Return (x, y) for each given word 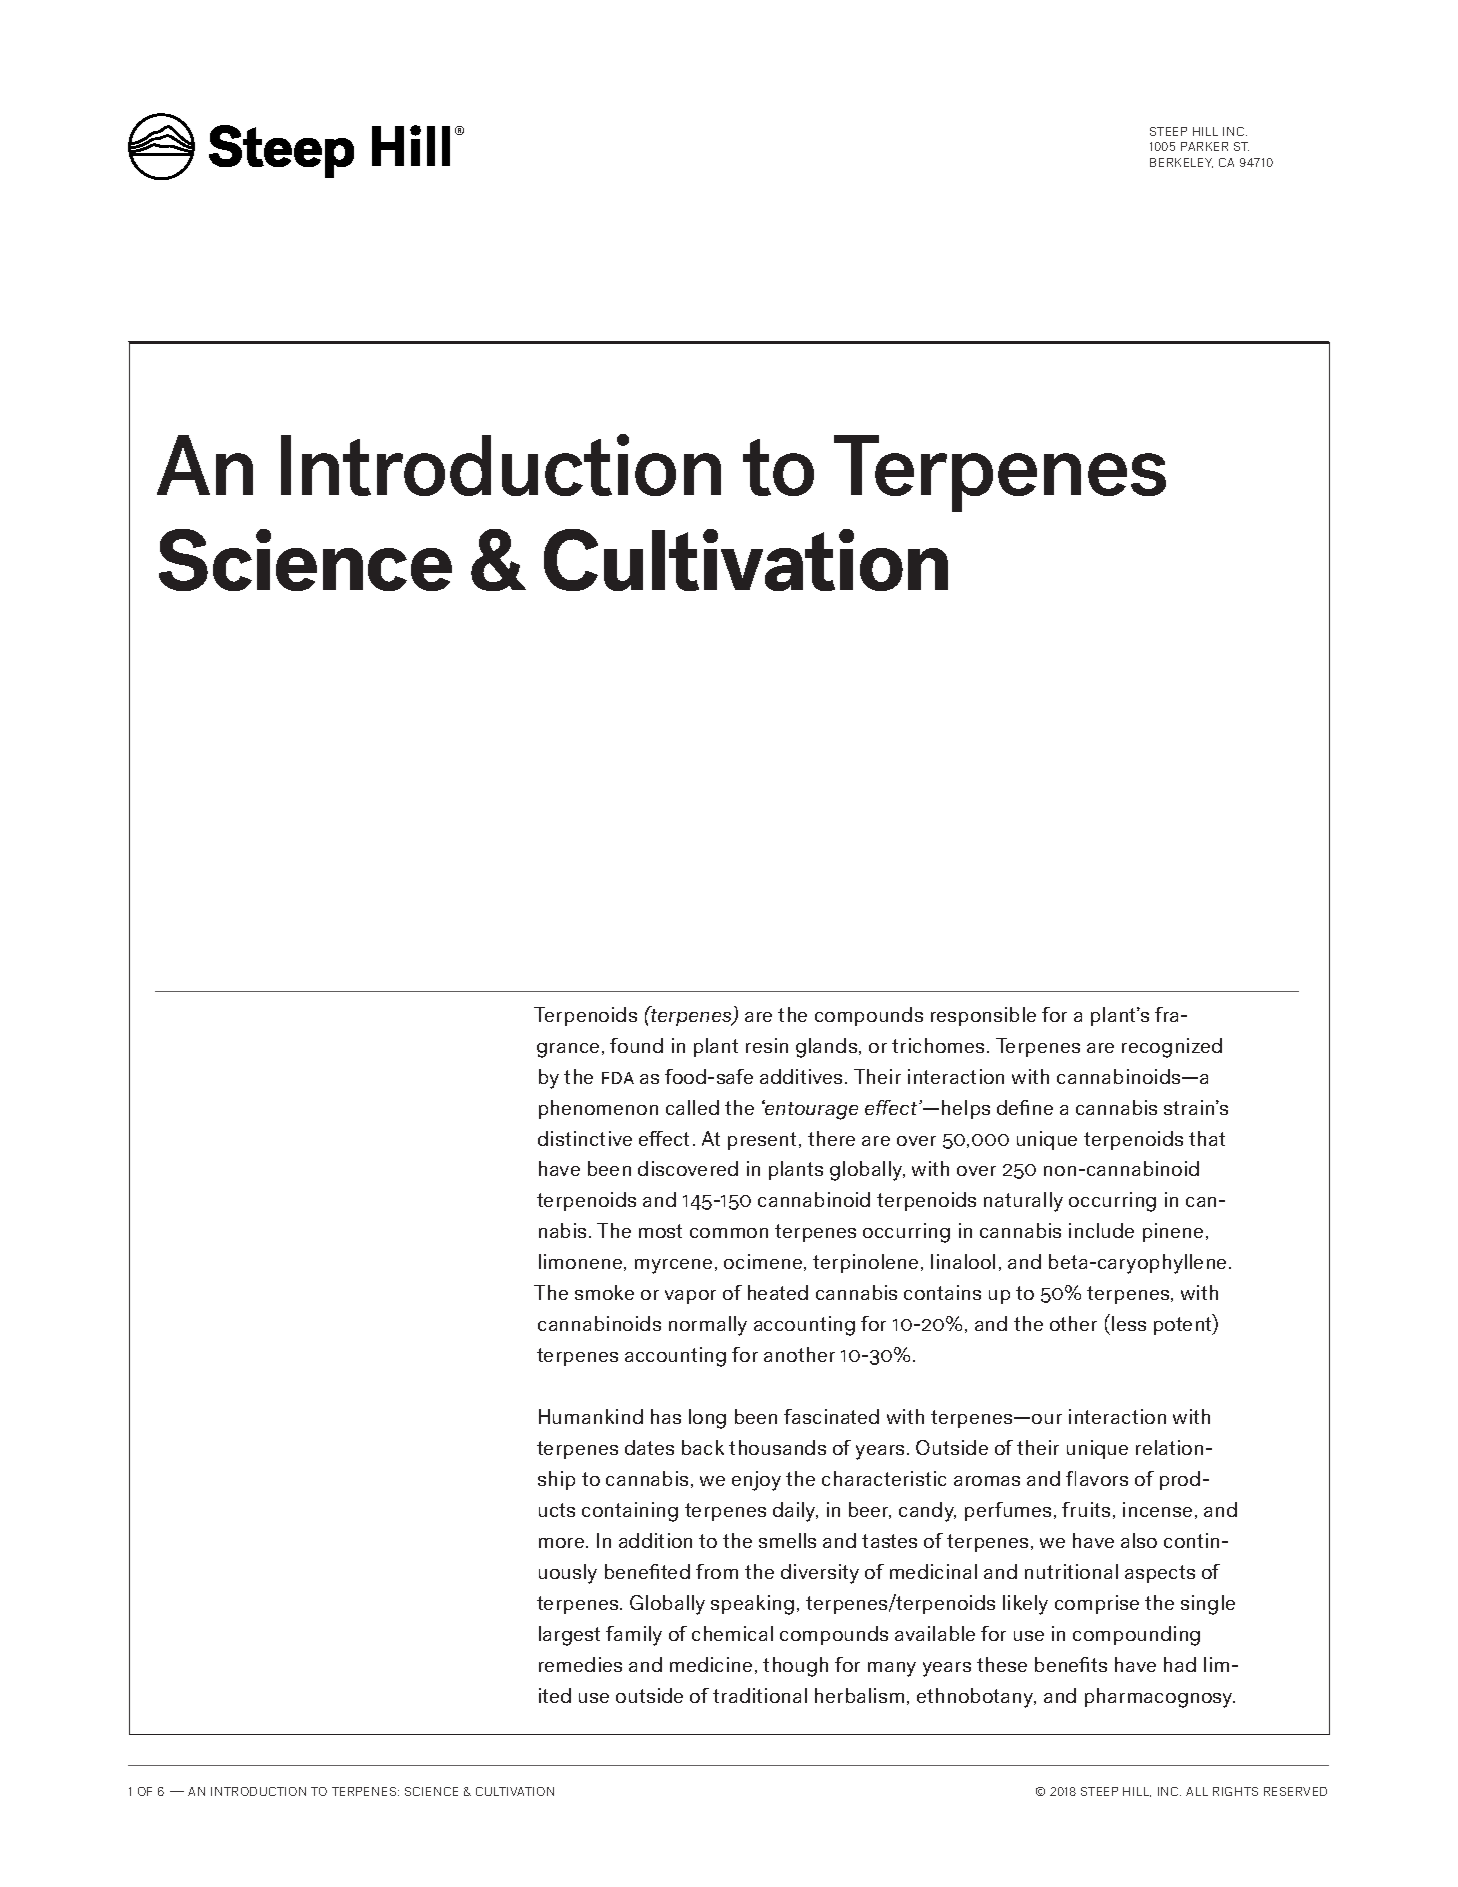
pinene (1173, 1232)
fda (618, 1078)
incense (1157, 1509)
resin (767, 1045)
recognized (1172, 1048)
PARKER (1204, 146)
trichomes (938, 1045)
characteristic (884, 1478)
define (1025, 1107)
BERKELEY (1181, 163)
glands (828, 1048)
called (692, 1107)
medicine (711, 1664)
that (1207, 1138)
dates (649, 1447)
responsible (983, 1016)
